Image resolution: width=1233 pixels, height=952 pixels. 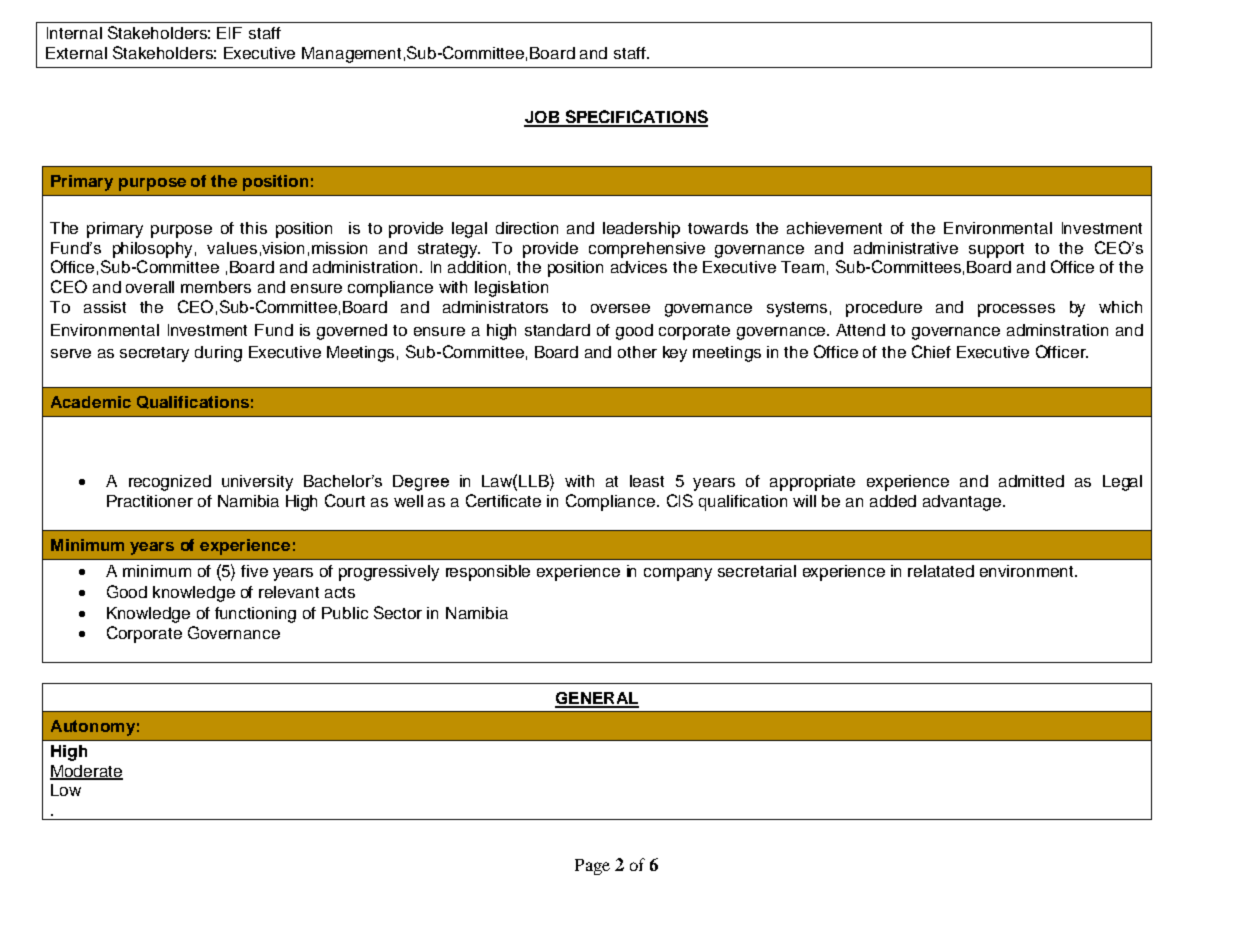 I want to click on Low, so click(x=66, y=790).
